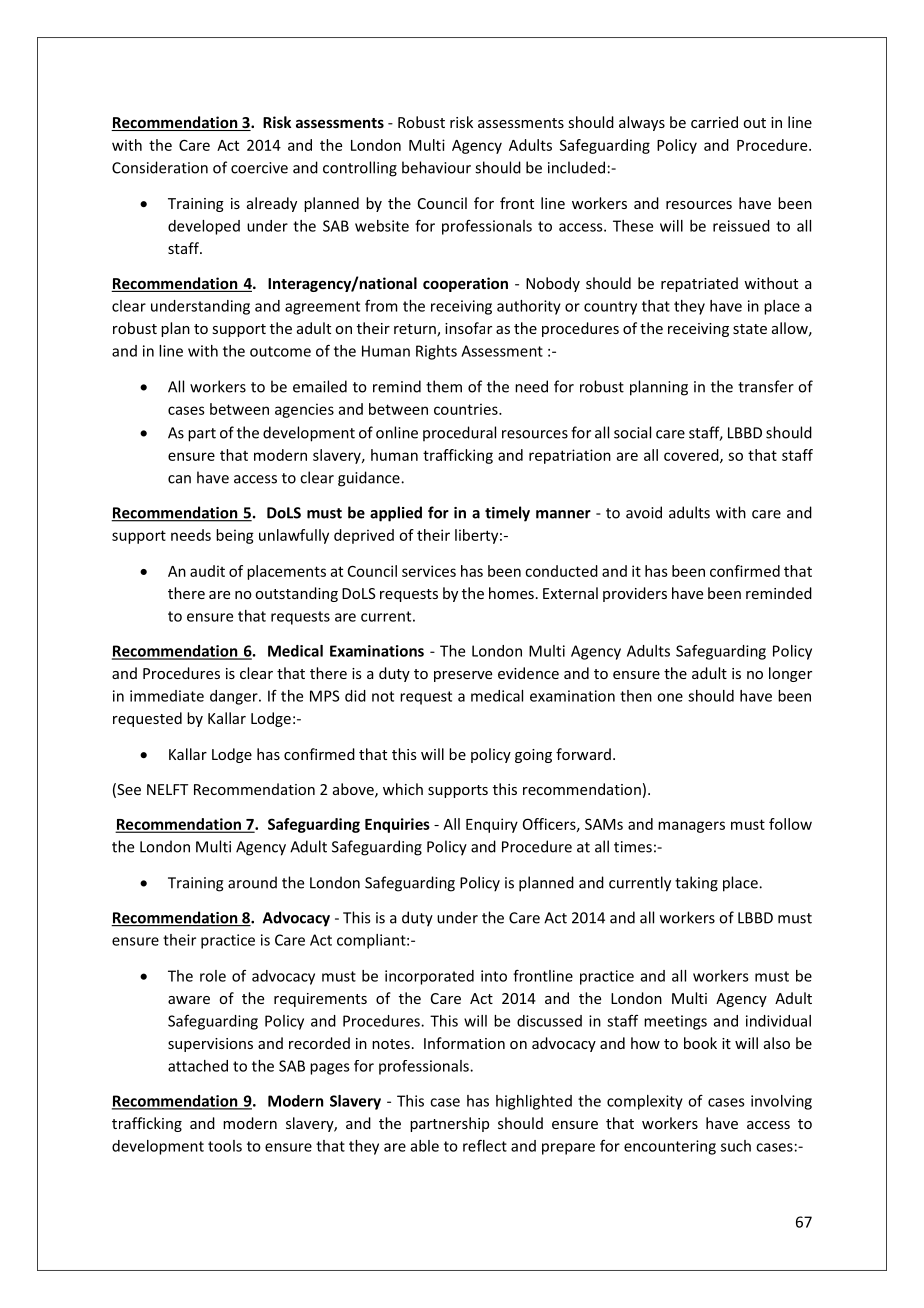 This screenshot has height=1308, width=924. What do you see at coordinates (259, 168) in the screenshot?
I see `coercive` at bounding box center [259, 168].
